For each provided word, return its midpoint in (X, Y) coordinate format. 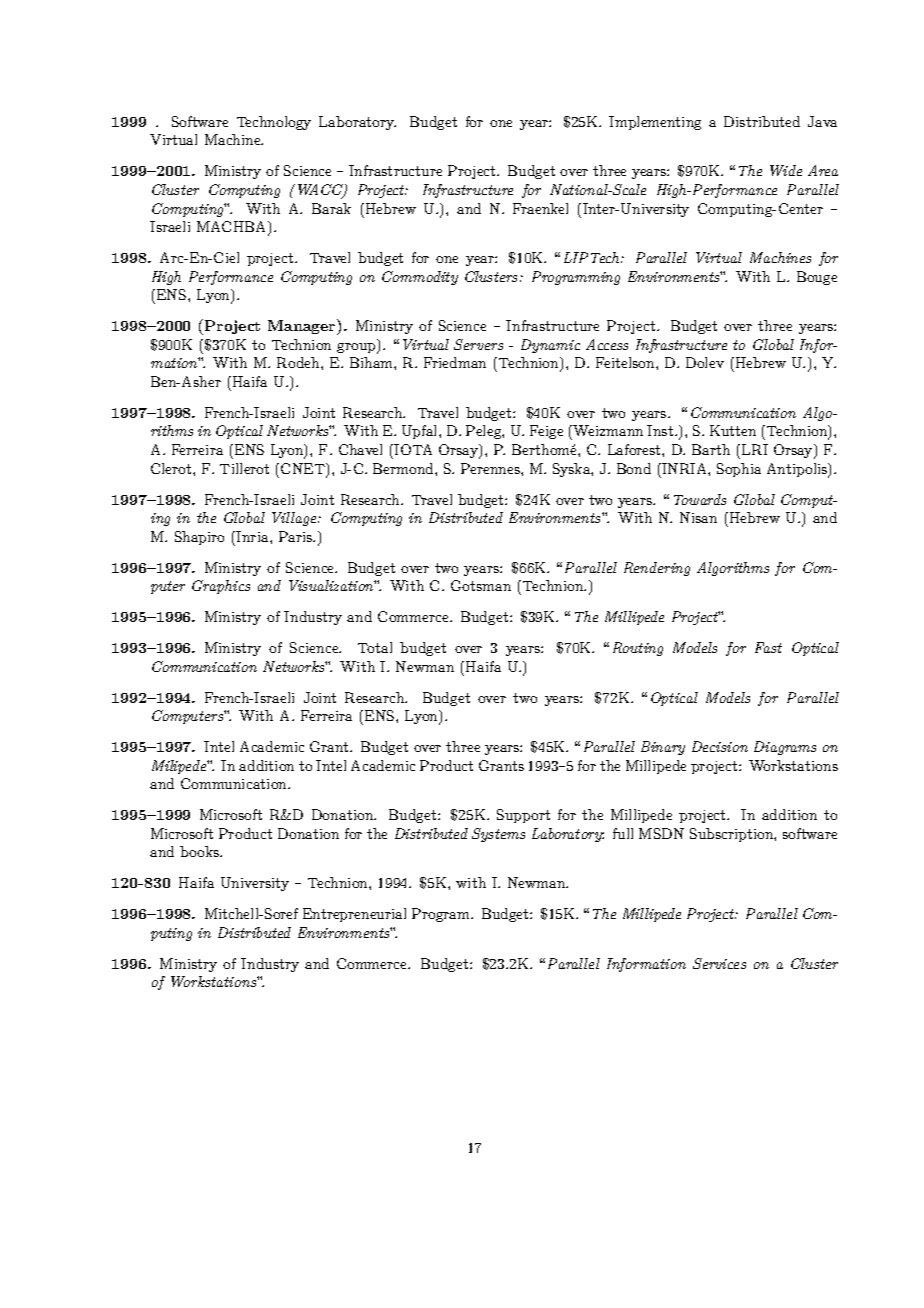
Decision (720, 746)
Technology (274, 123)
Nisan (698, 517)
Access (607, 344)
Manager (303, 327)
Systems (498, 835)
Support (523, 816)
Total (375, 647)
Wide (786, 170)
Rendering (657, 569)
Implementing (655, 123)
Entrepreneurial (354, 915)
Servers (478, 344)
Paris (297, 536)
